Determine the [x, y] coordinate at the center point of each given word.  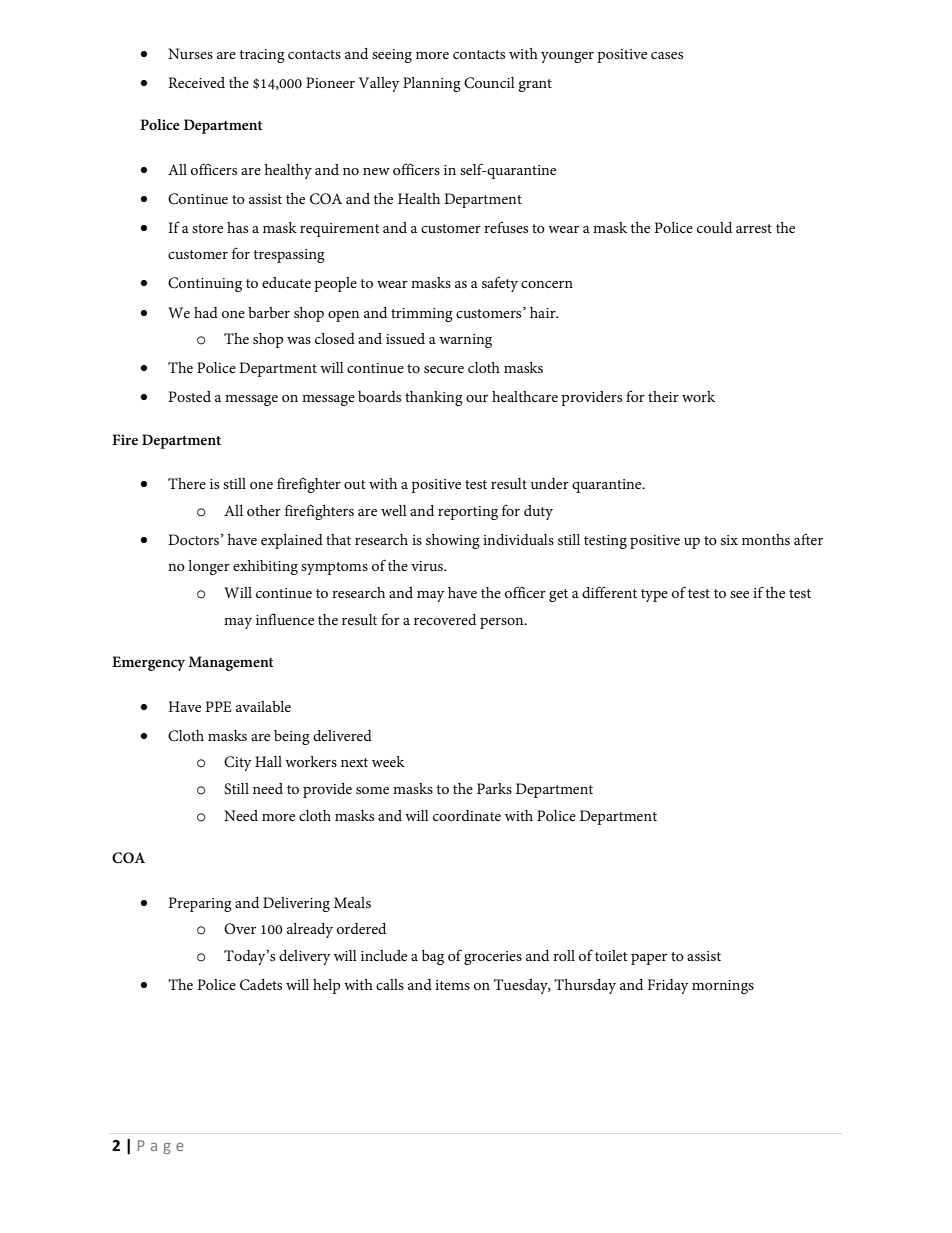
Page [161, 1147]
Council [489, 83]
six [729, 540]
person [503, 623]
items [452, 985]
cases [667, 55]
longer [209, 567]
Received [196, 82]
